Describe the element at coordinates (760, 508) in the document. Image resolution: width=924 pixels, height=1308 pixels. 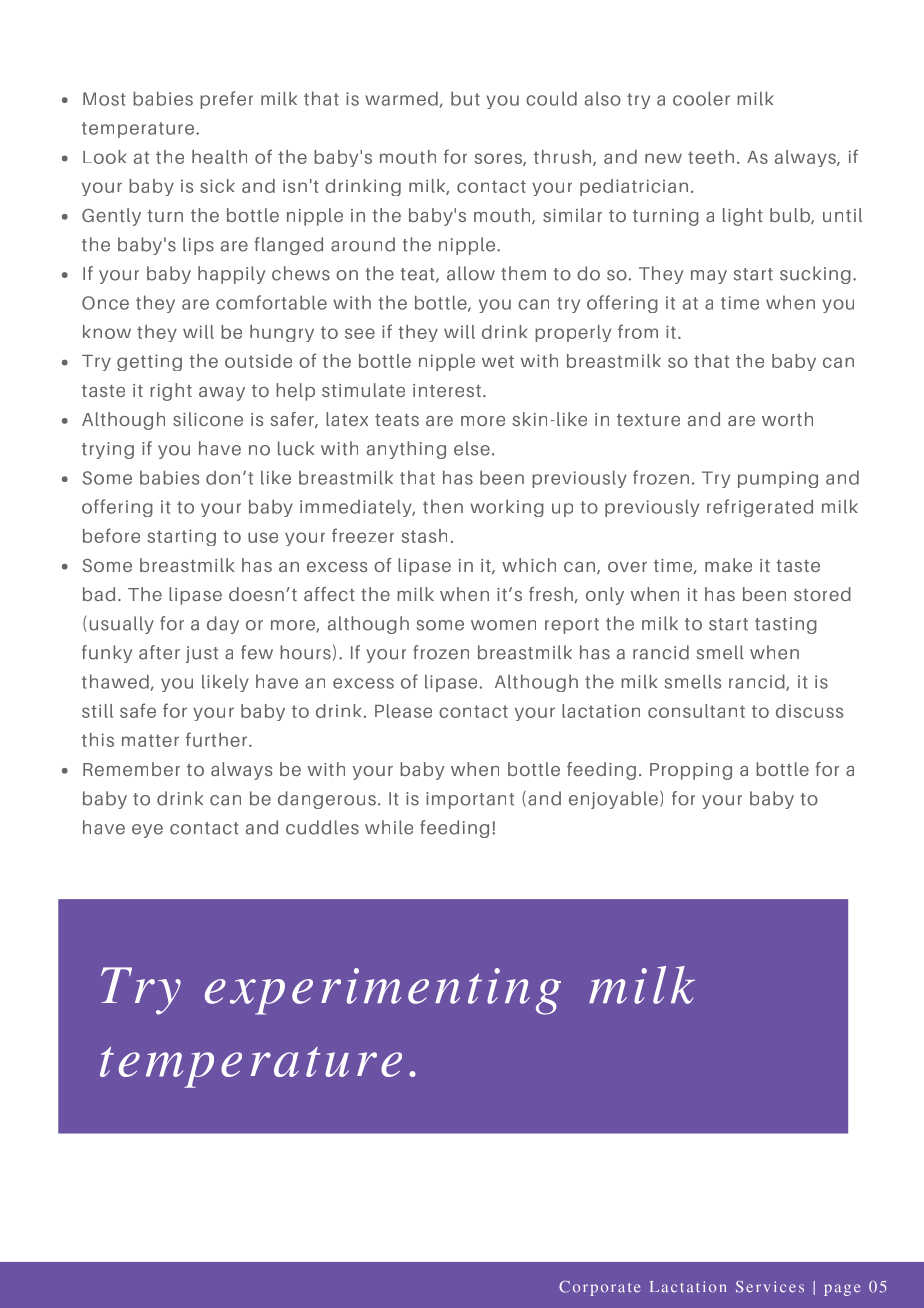
I see `refrigerated` at that location.
